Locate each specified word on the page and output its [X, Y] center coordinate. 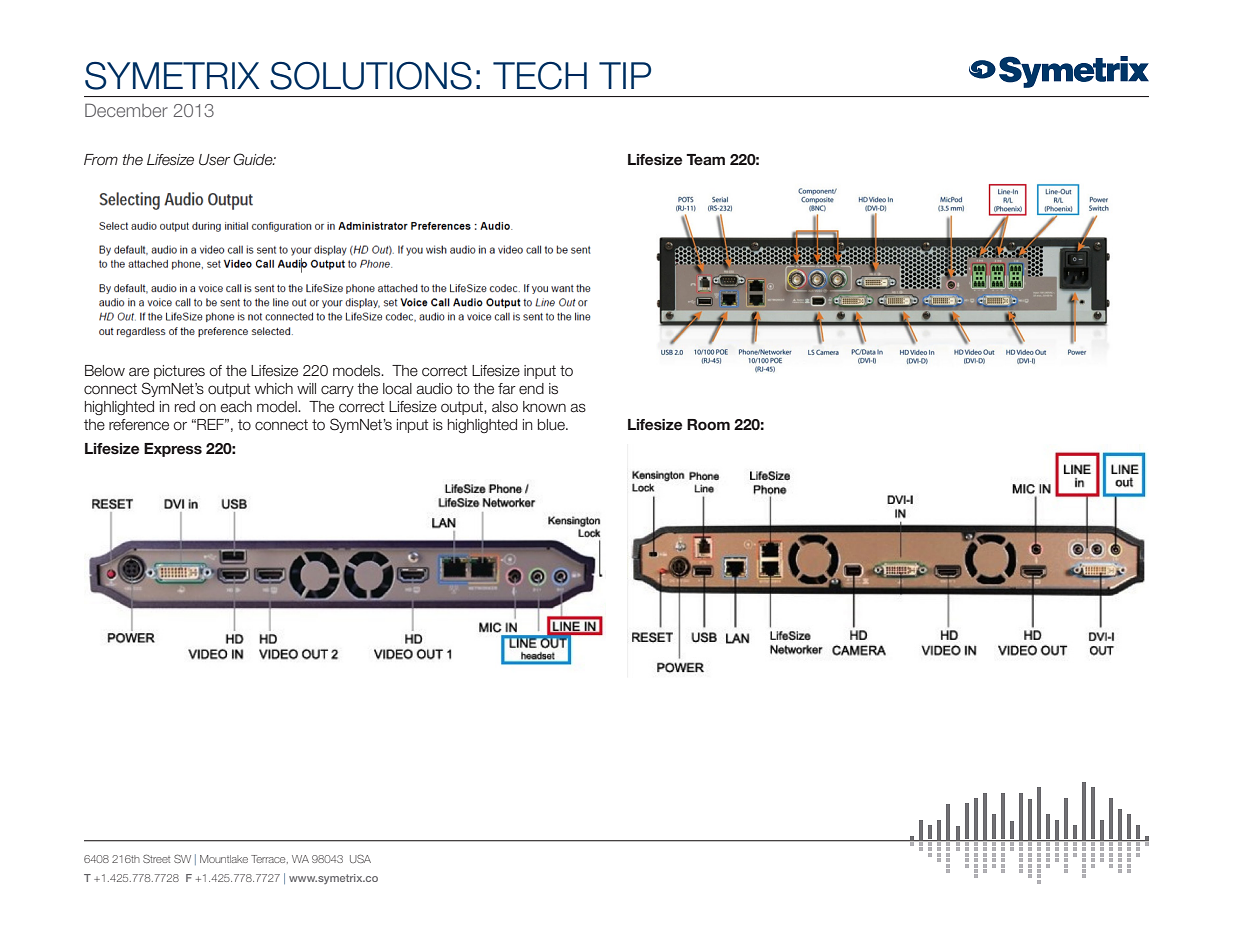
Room [708, 425]
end [531, 389]
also [505, 406]
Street [156, 858]
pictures [179, 372]
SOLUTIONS [371, 76]
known [544, 407]
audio [434, 389]
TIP [625, 75]
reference [139, 425]
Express [173, 450]
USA [360, 858]
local [397, 389]
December [126, 110]
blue [552, 425]
